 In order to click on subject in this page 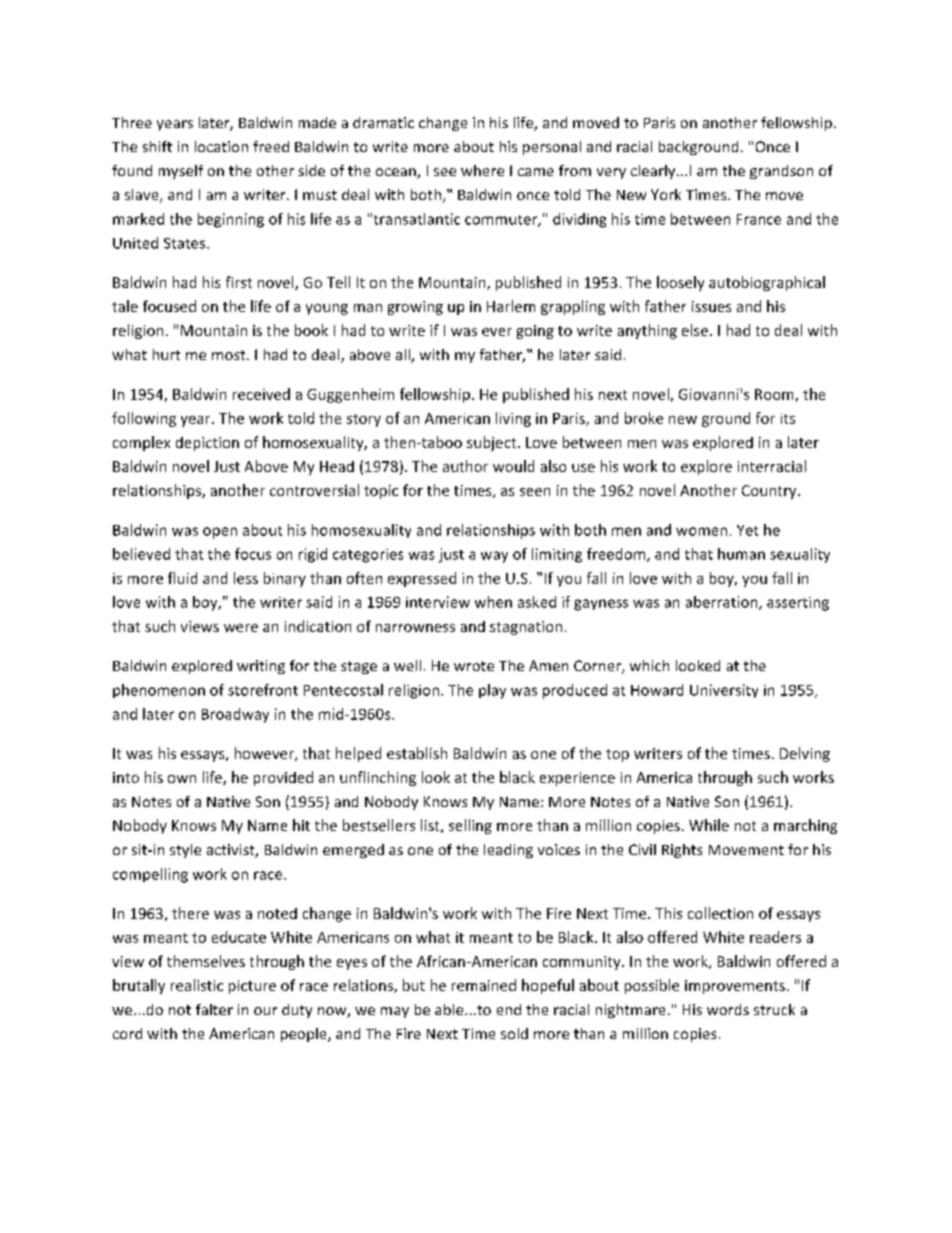, I will do `click(493, 443)`.
